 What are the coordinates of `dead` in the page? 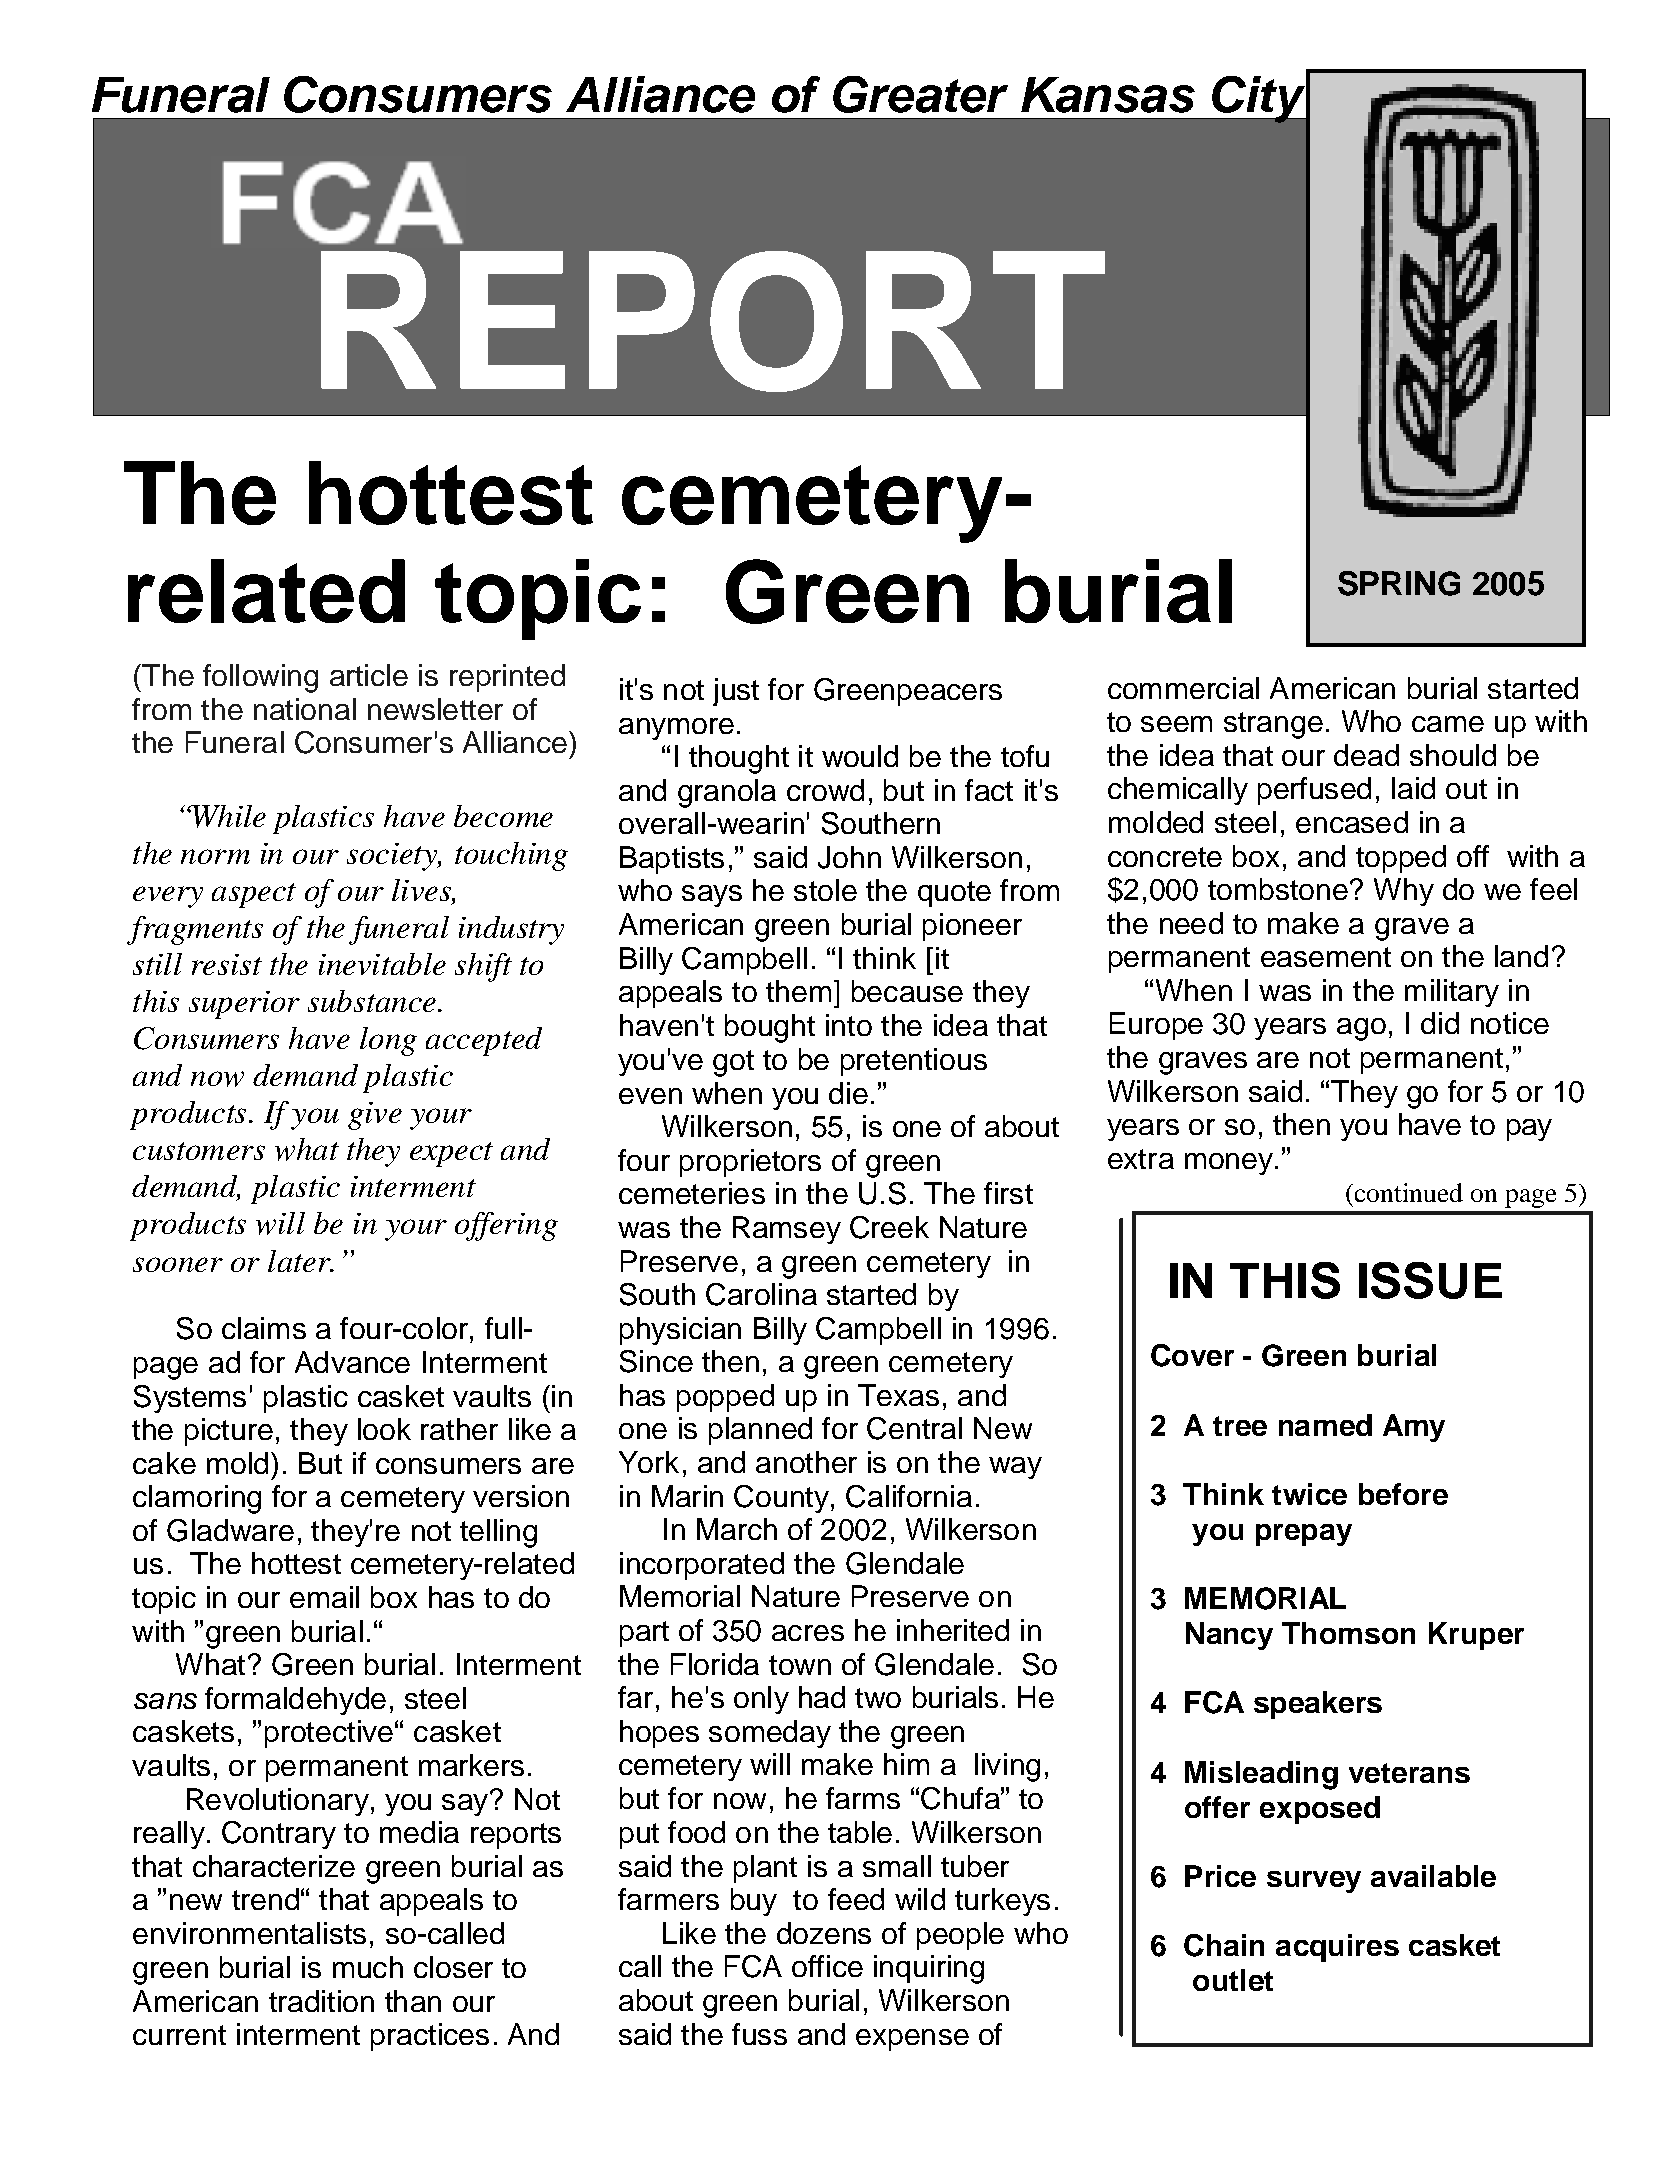 It's located at (1366, 755).
